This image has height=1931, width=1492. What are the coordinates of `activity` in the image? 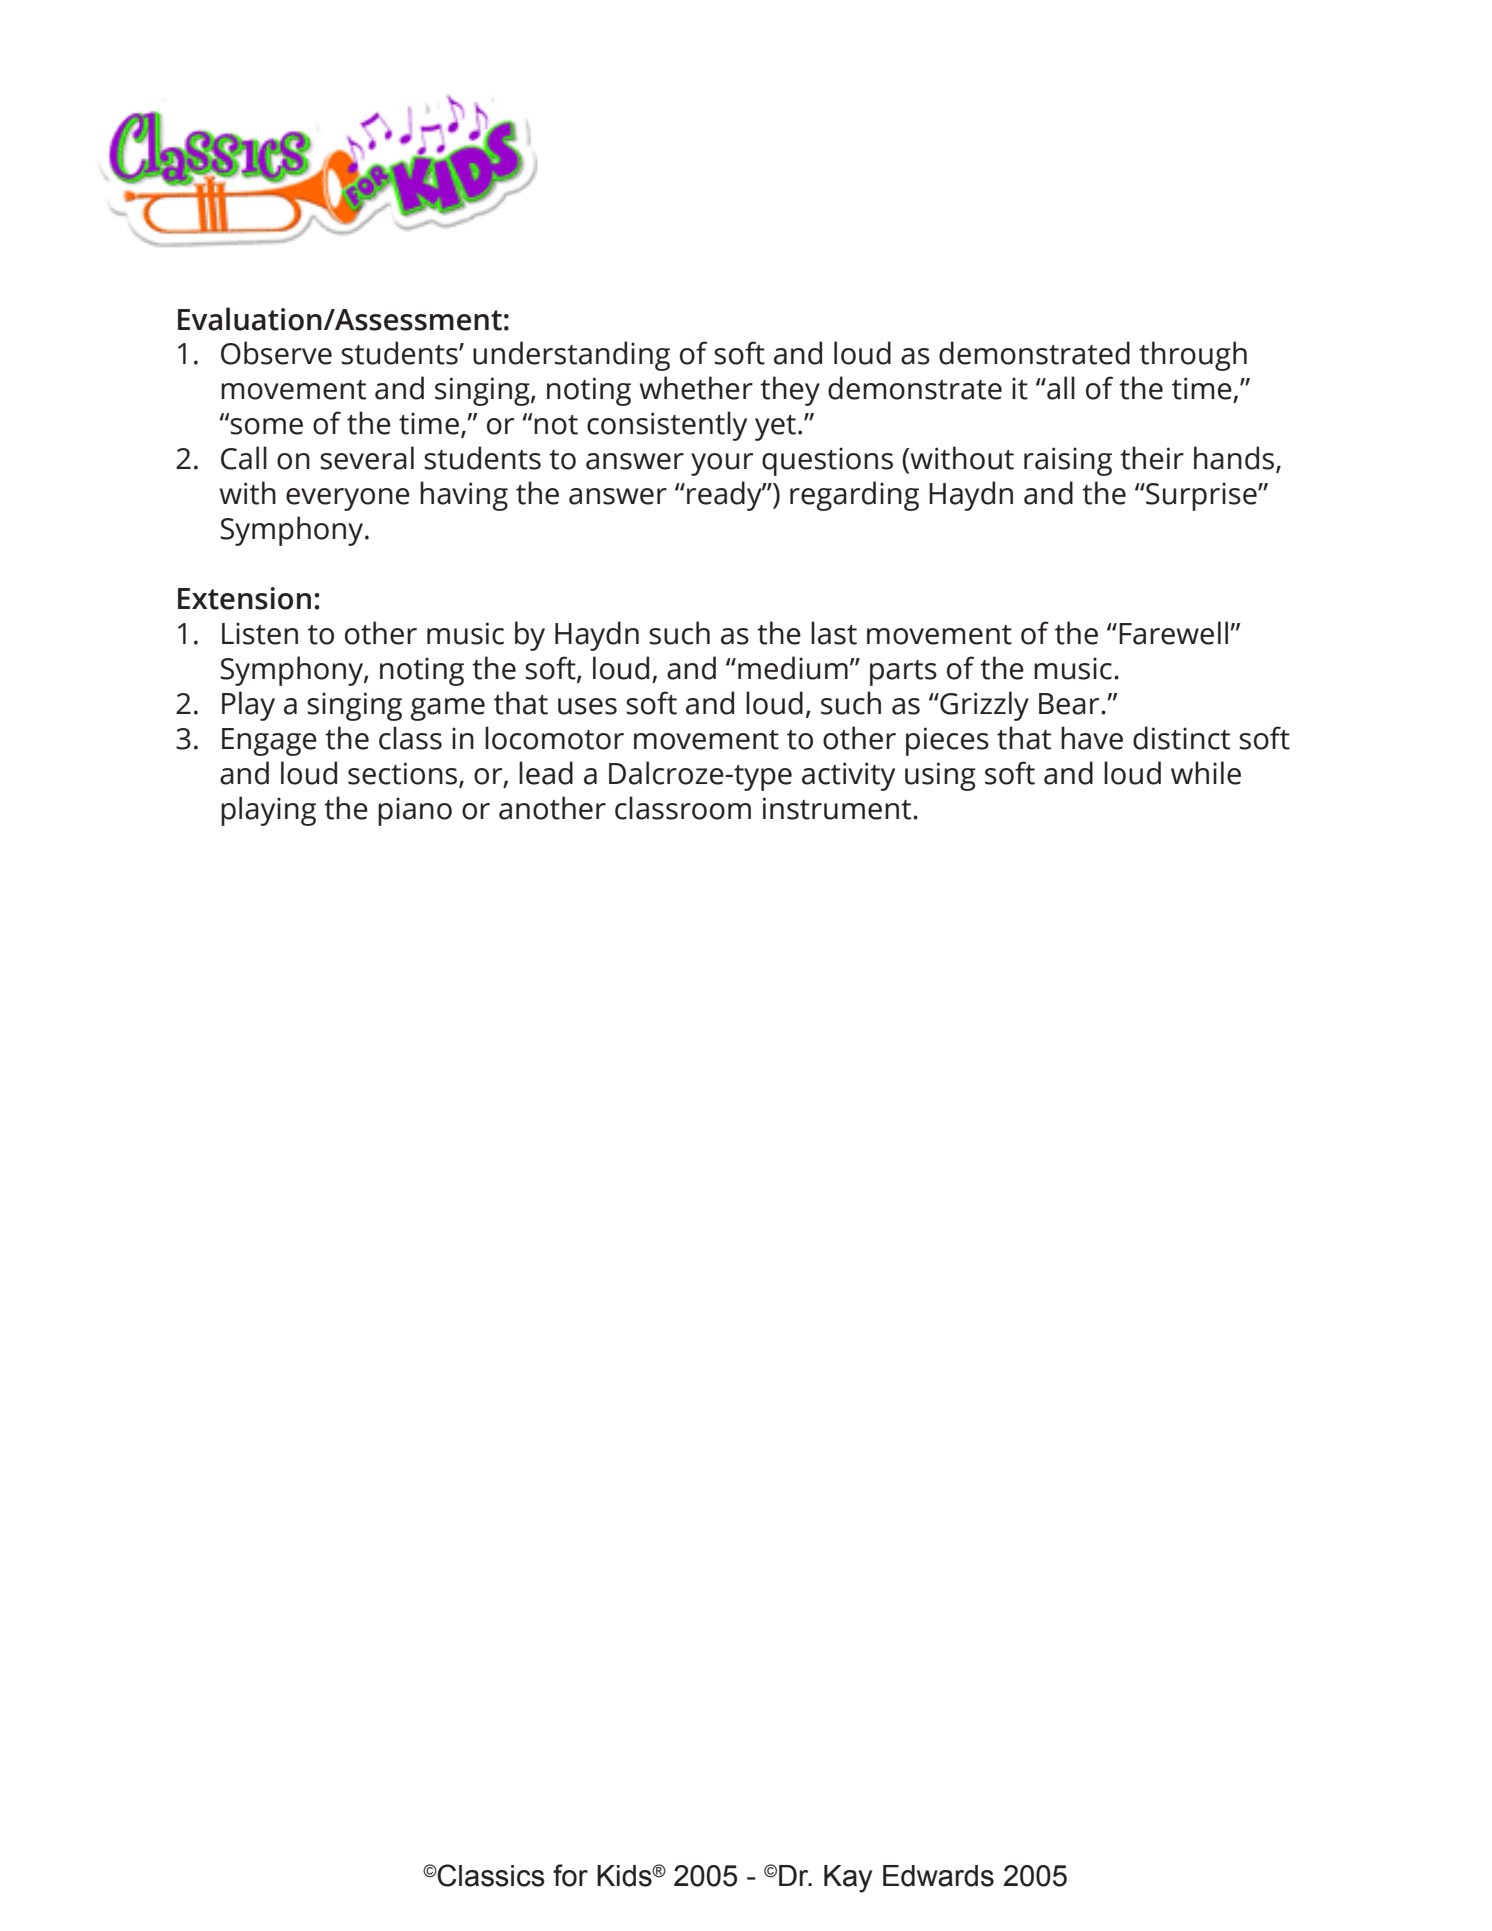 It's located at (848, 776).
